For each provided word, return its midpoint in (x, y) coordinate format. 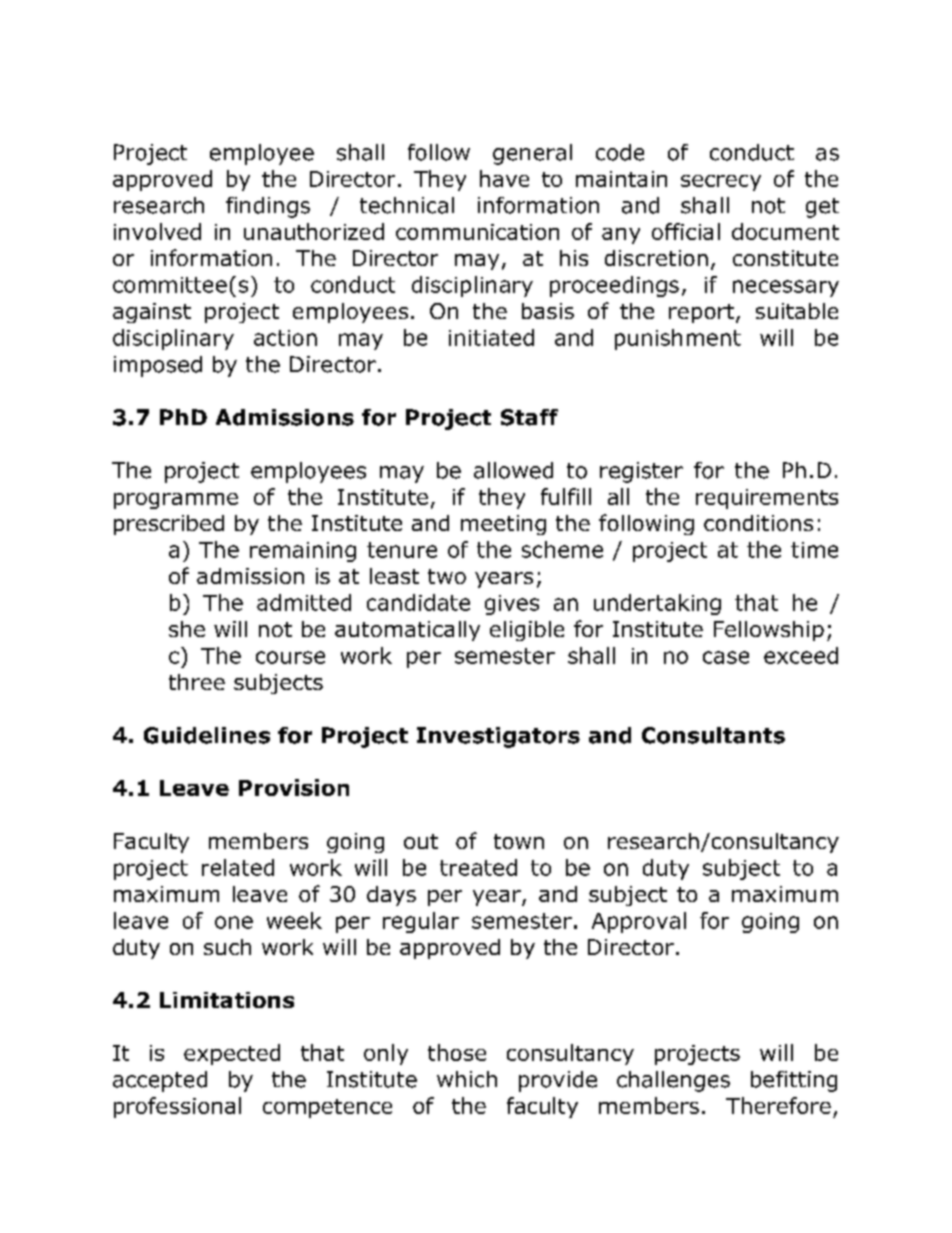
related (238, 867)
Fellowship (769, 631)
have (504, 178)
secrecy (721, 183)
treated (478, 867)
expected (232, 1054)
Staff (529, 417)
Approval (639, 922)
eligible (527, 631)
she (187, 629)
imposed (158, 366)
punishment (678, 339)
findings (268, 207)
